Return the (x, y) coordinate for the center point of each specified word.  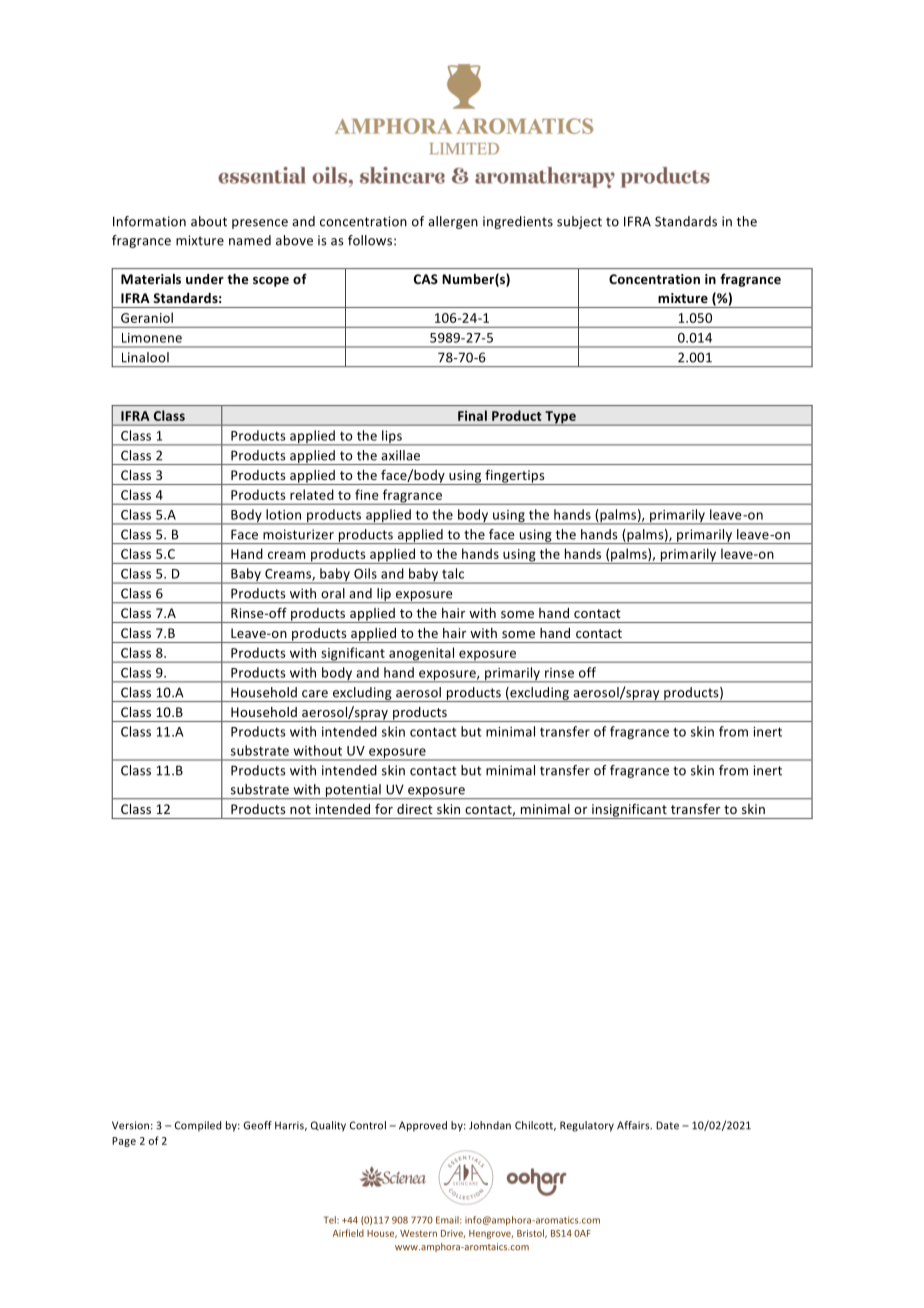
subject (579, 222)
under (205, 279)
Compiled (198, 1126)
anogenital (422, 655)
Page (124, 1142)
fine (367, 494)
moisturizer (298, 534)
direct (414, 809)
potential (353, 791)
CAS (426, 279)
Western (418, 1233)
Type (560, 418)
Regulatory (587, 1126)
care (315, 694)
